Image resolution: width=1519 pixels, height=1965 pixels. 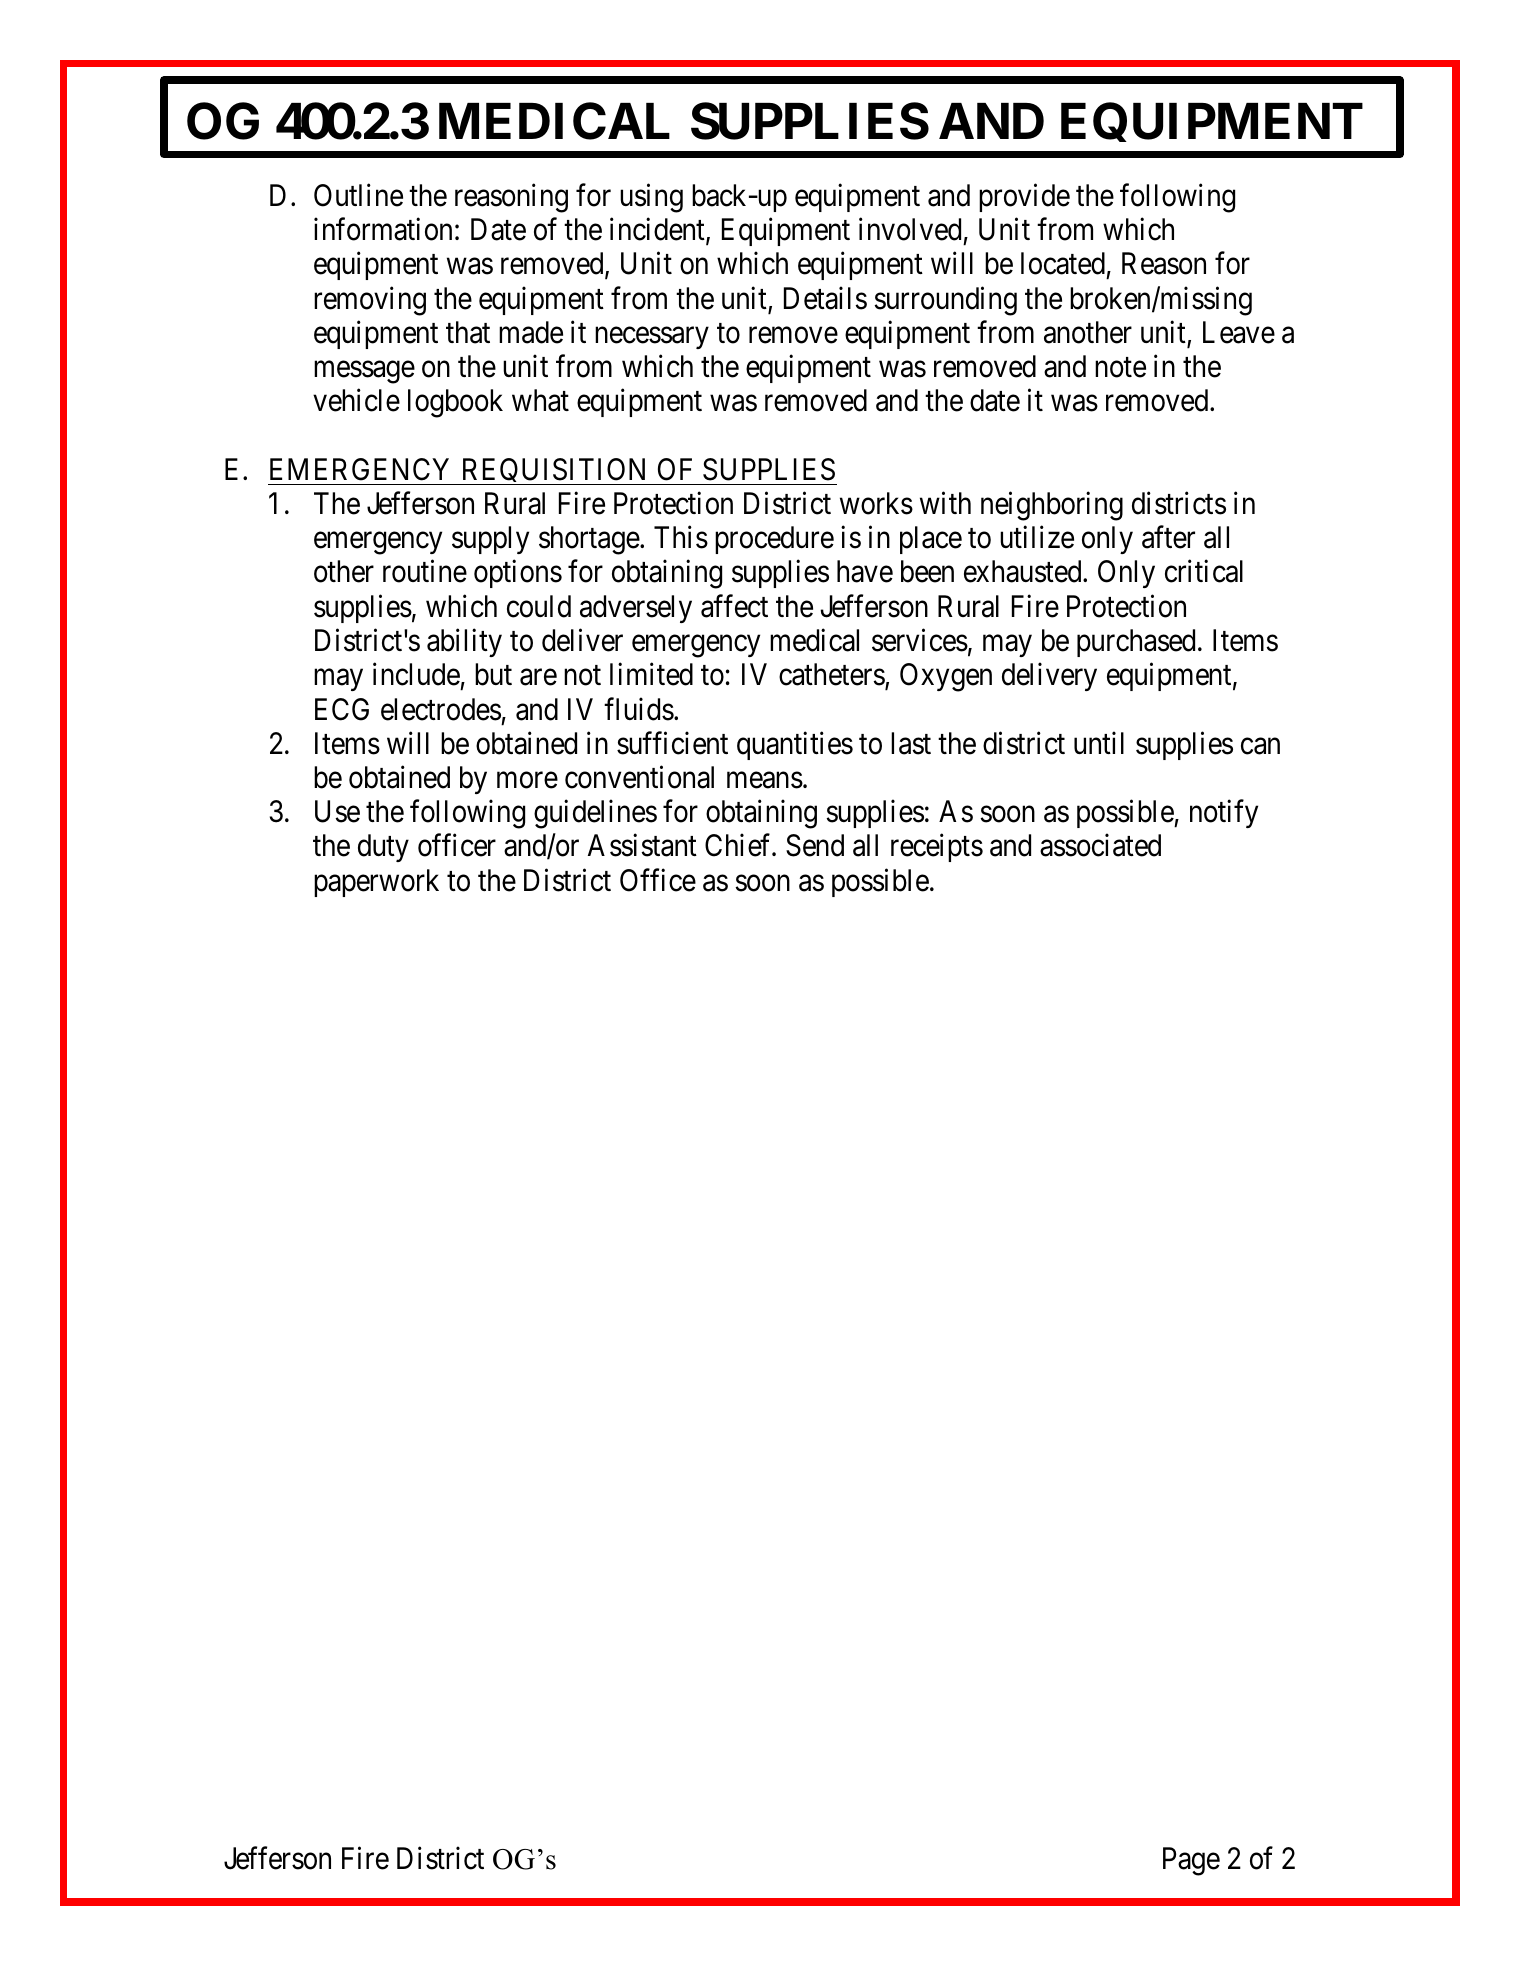 I want to click on involved, so click(x=910, y=229).
